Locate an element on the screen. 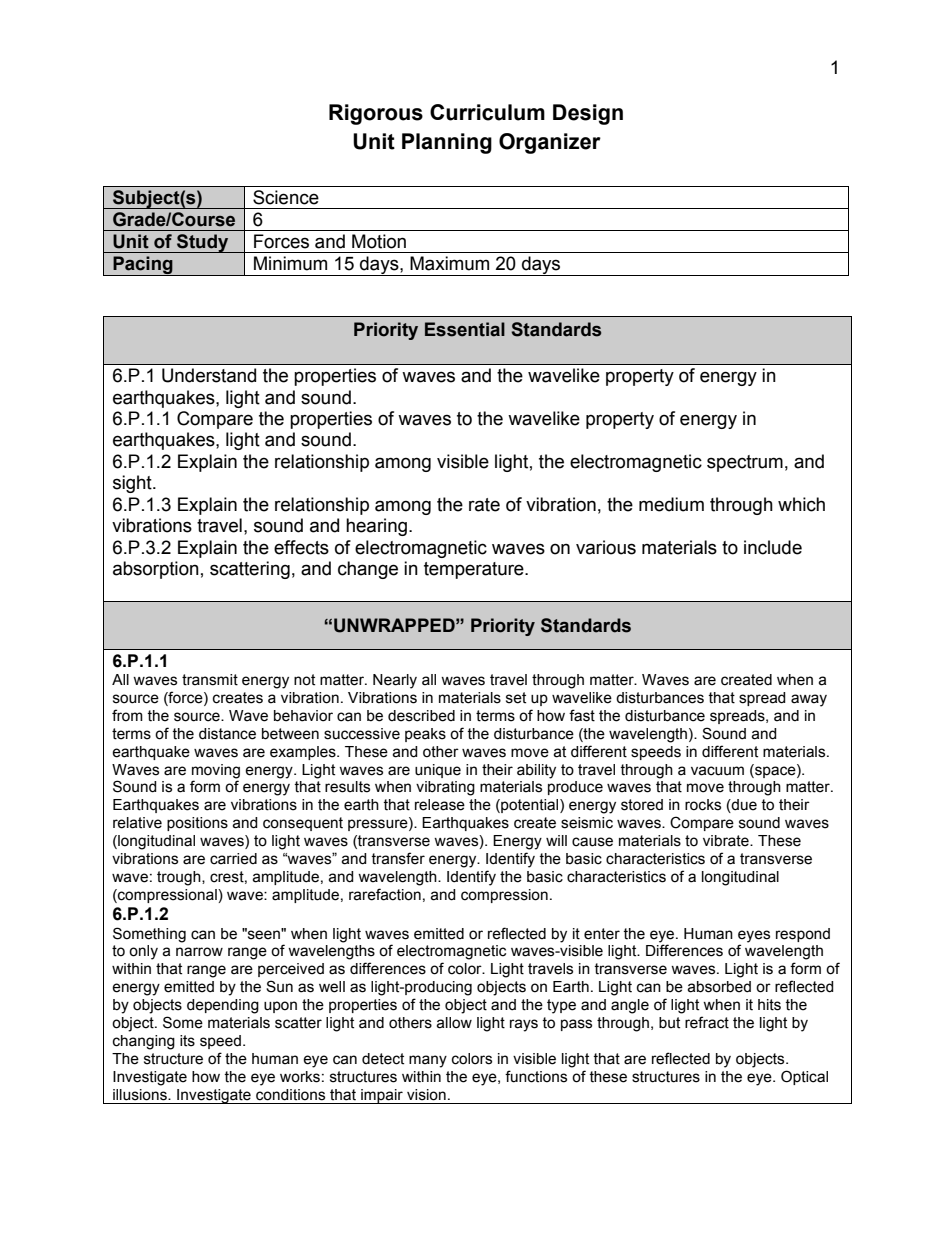 Image resolution: width=952 pixels, height=1233 pixels. away is located at coordinates (809, 700).
